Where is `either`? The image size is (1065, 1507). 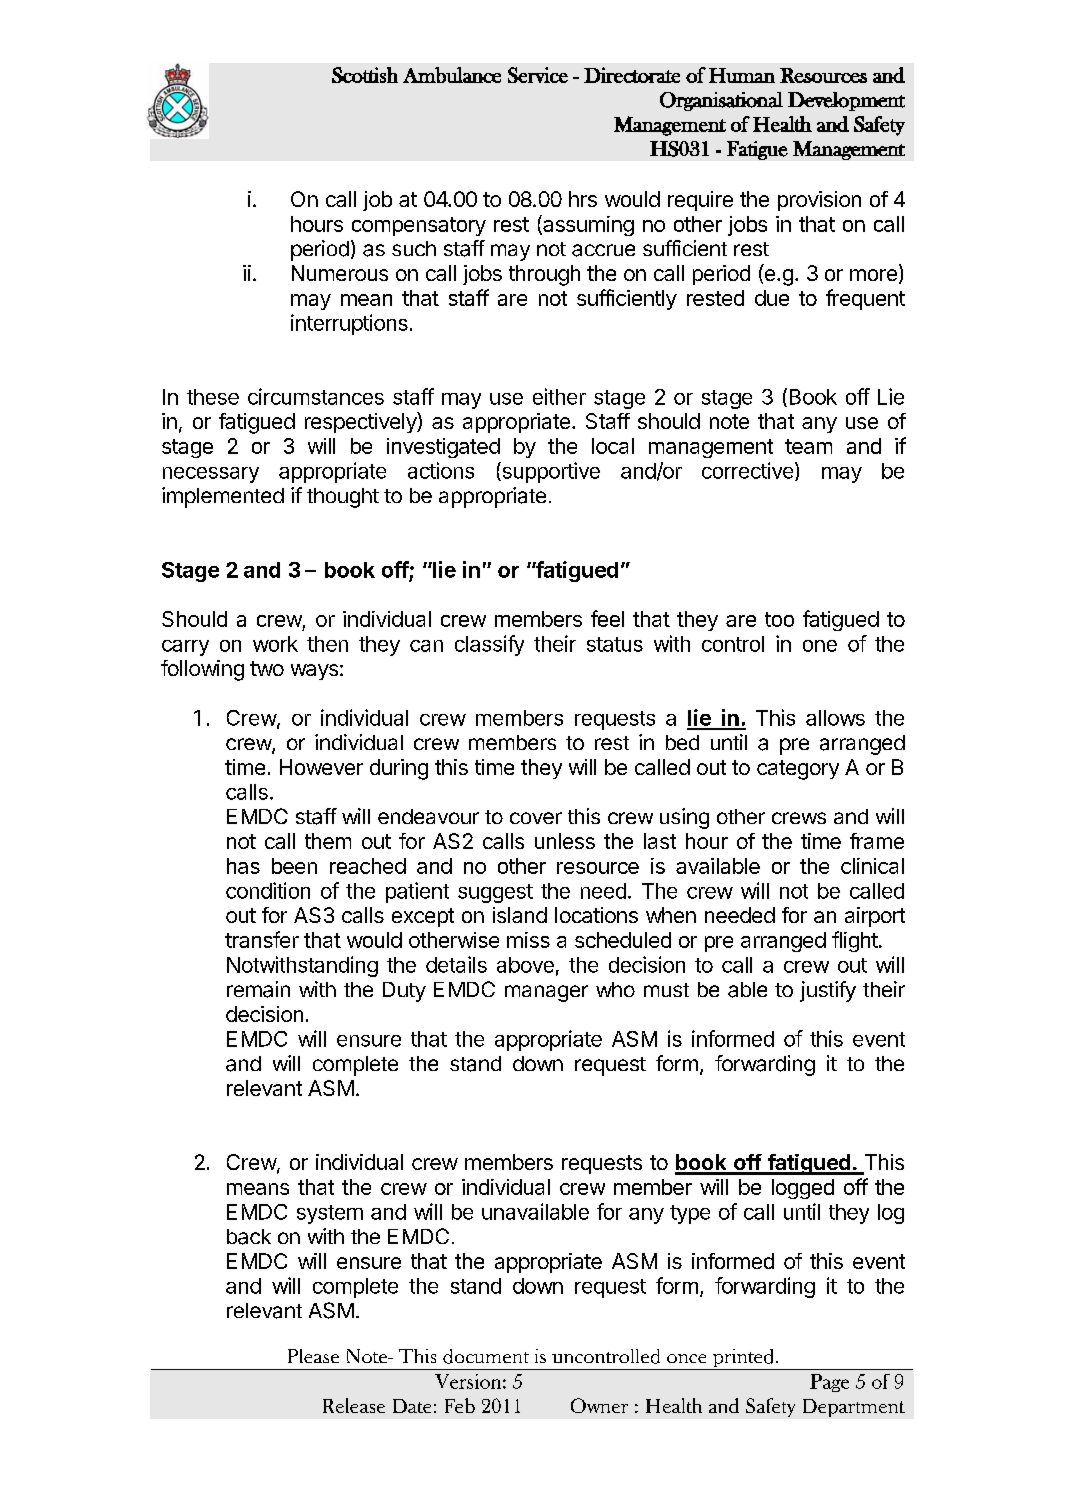 either is located at coordinates (559, 396).
